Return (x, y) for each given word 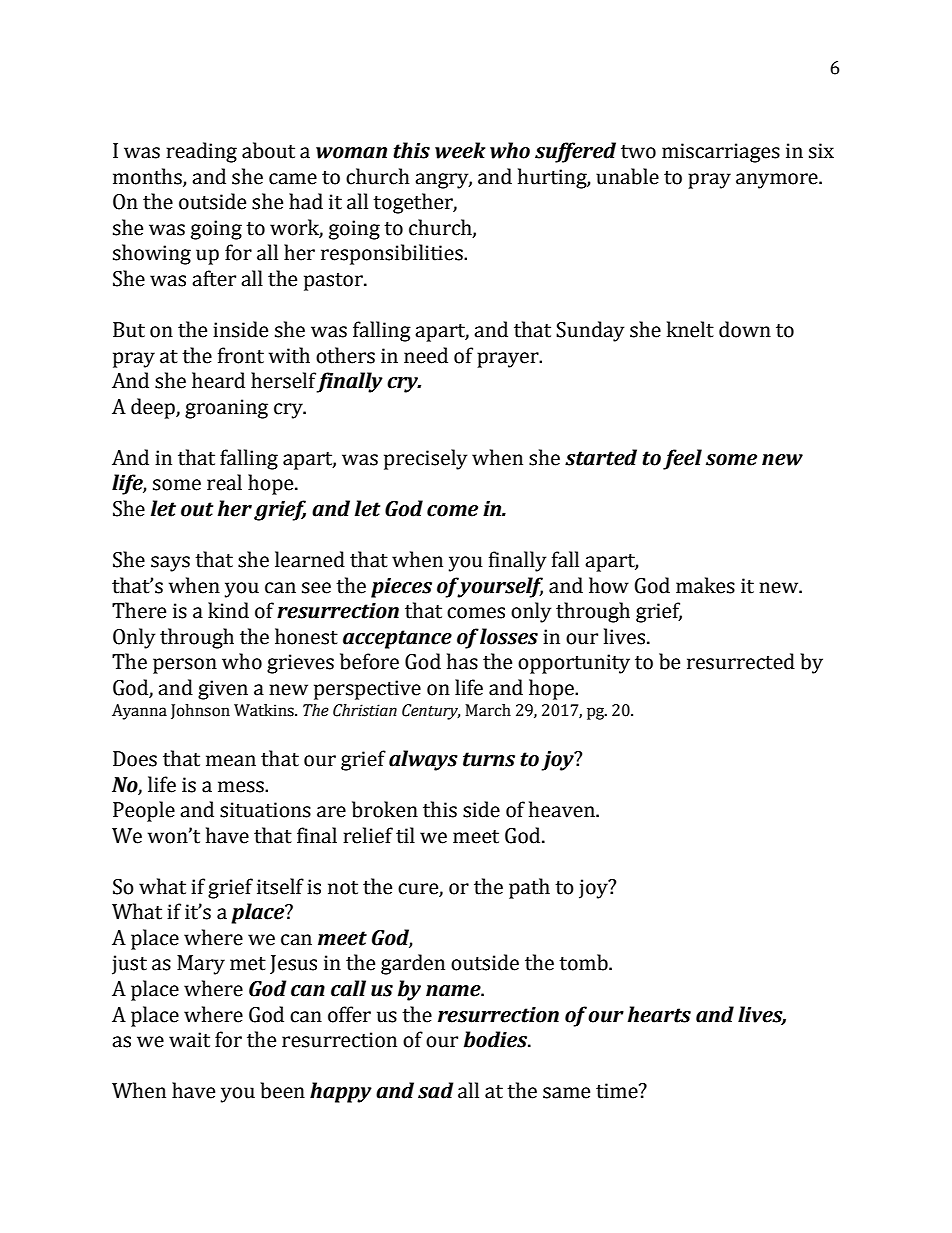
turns (489, 759)
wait (189, 1040)
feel (682, 459)
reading (201, 152)
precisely (425, 459)
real (224, 482)
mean (231, 761)
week (460, 150)
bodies (497, 1039)
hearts (659, 1014)
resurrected (741, 661)
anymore (778, 181)
